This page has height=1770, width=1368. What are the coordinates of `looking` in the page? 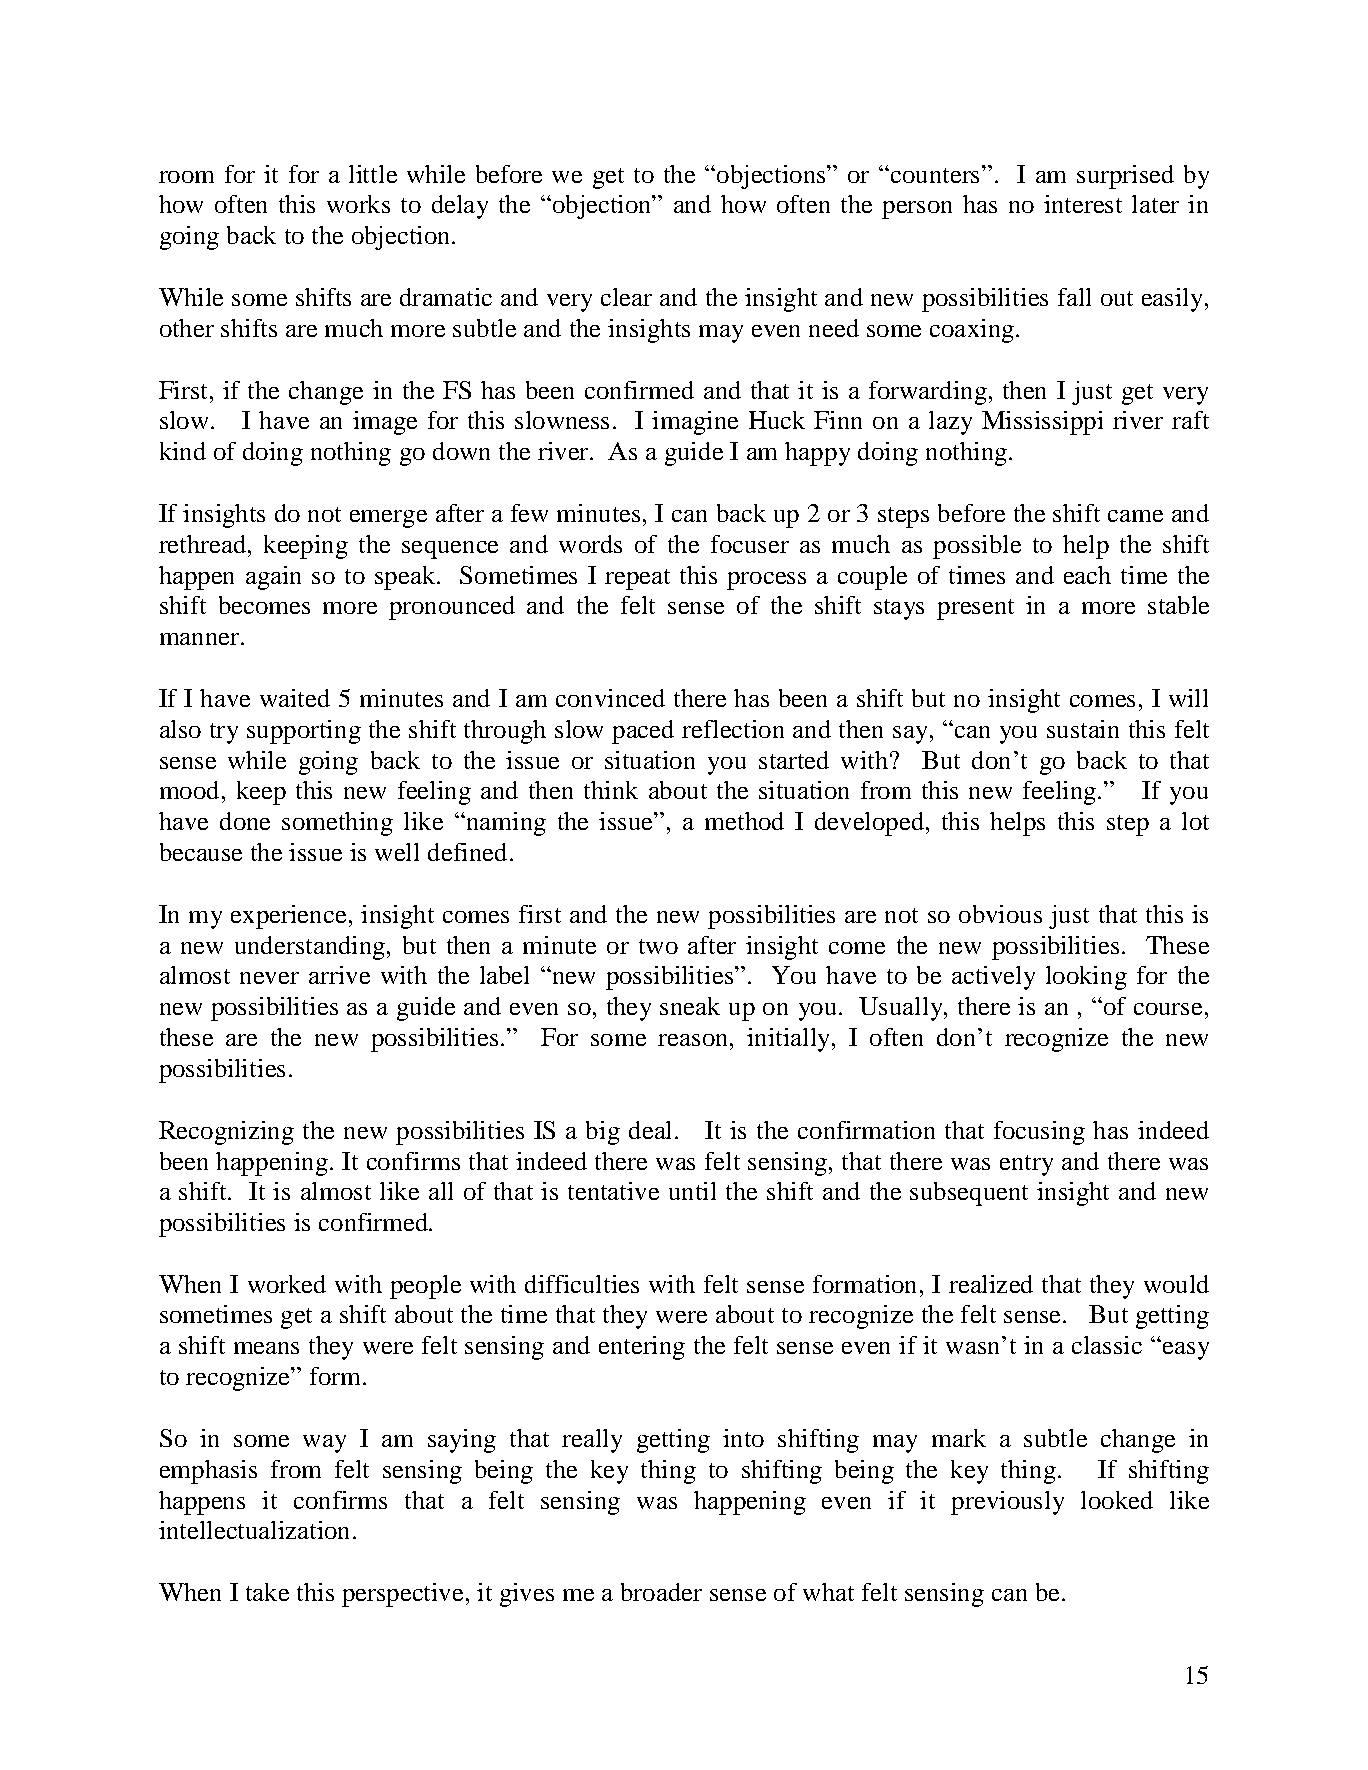 It's located at (1086, 978).
